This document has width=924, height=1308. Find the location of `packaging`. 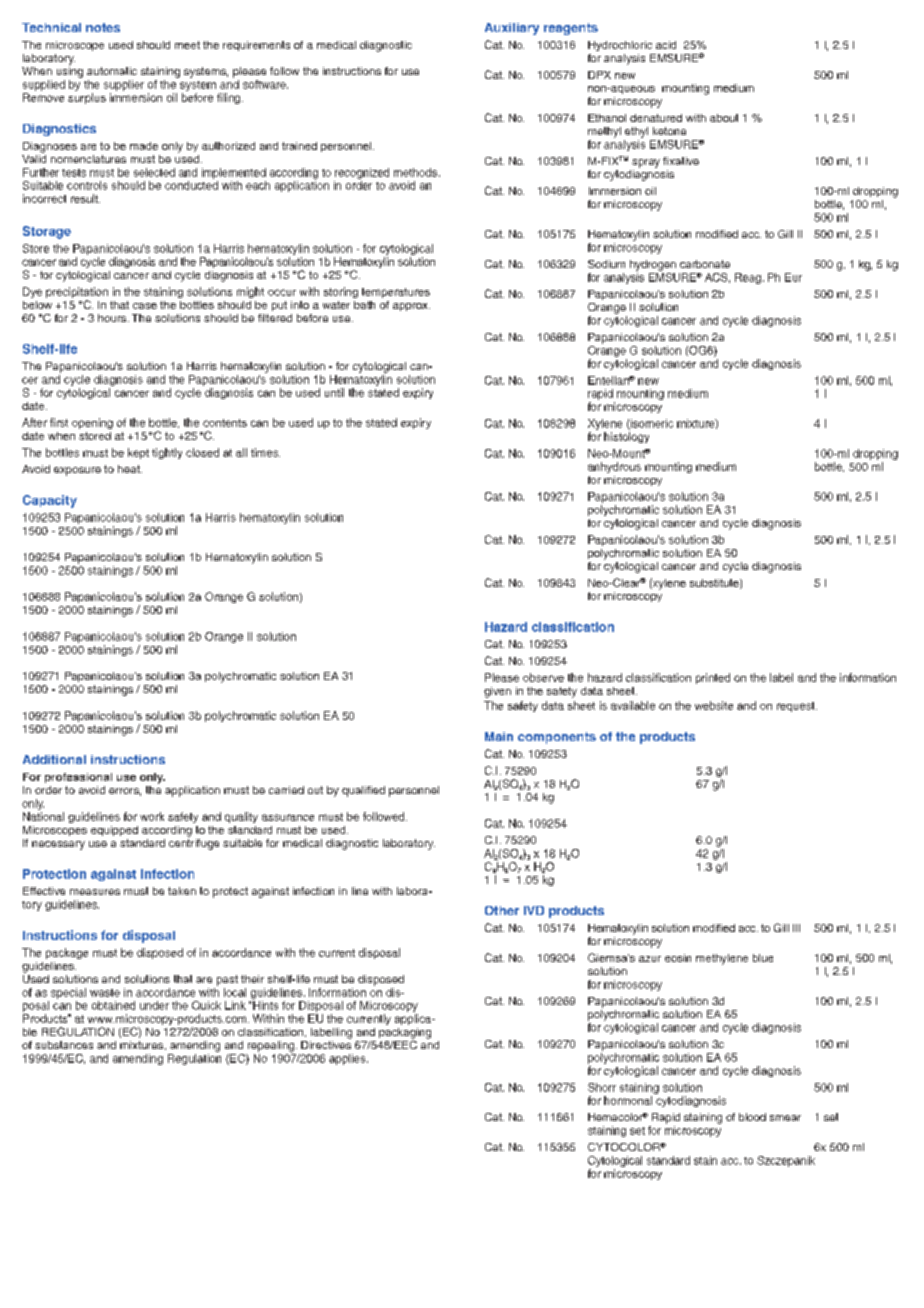

packaging is located at coordinates (405, 1033).
